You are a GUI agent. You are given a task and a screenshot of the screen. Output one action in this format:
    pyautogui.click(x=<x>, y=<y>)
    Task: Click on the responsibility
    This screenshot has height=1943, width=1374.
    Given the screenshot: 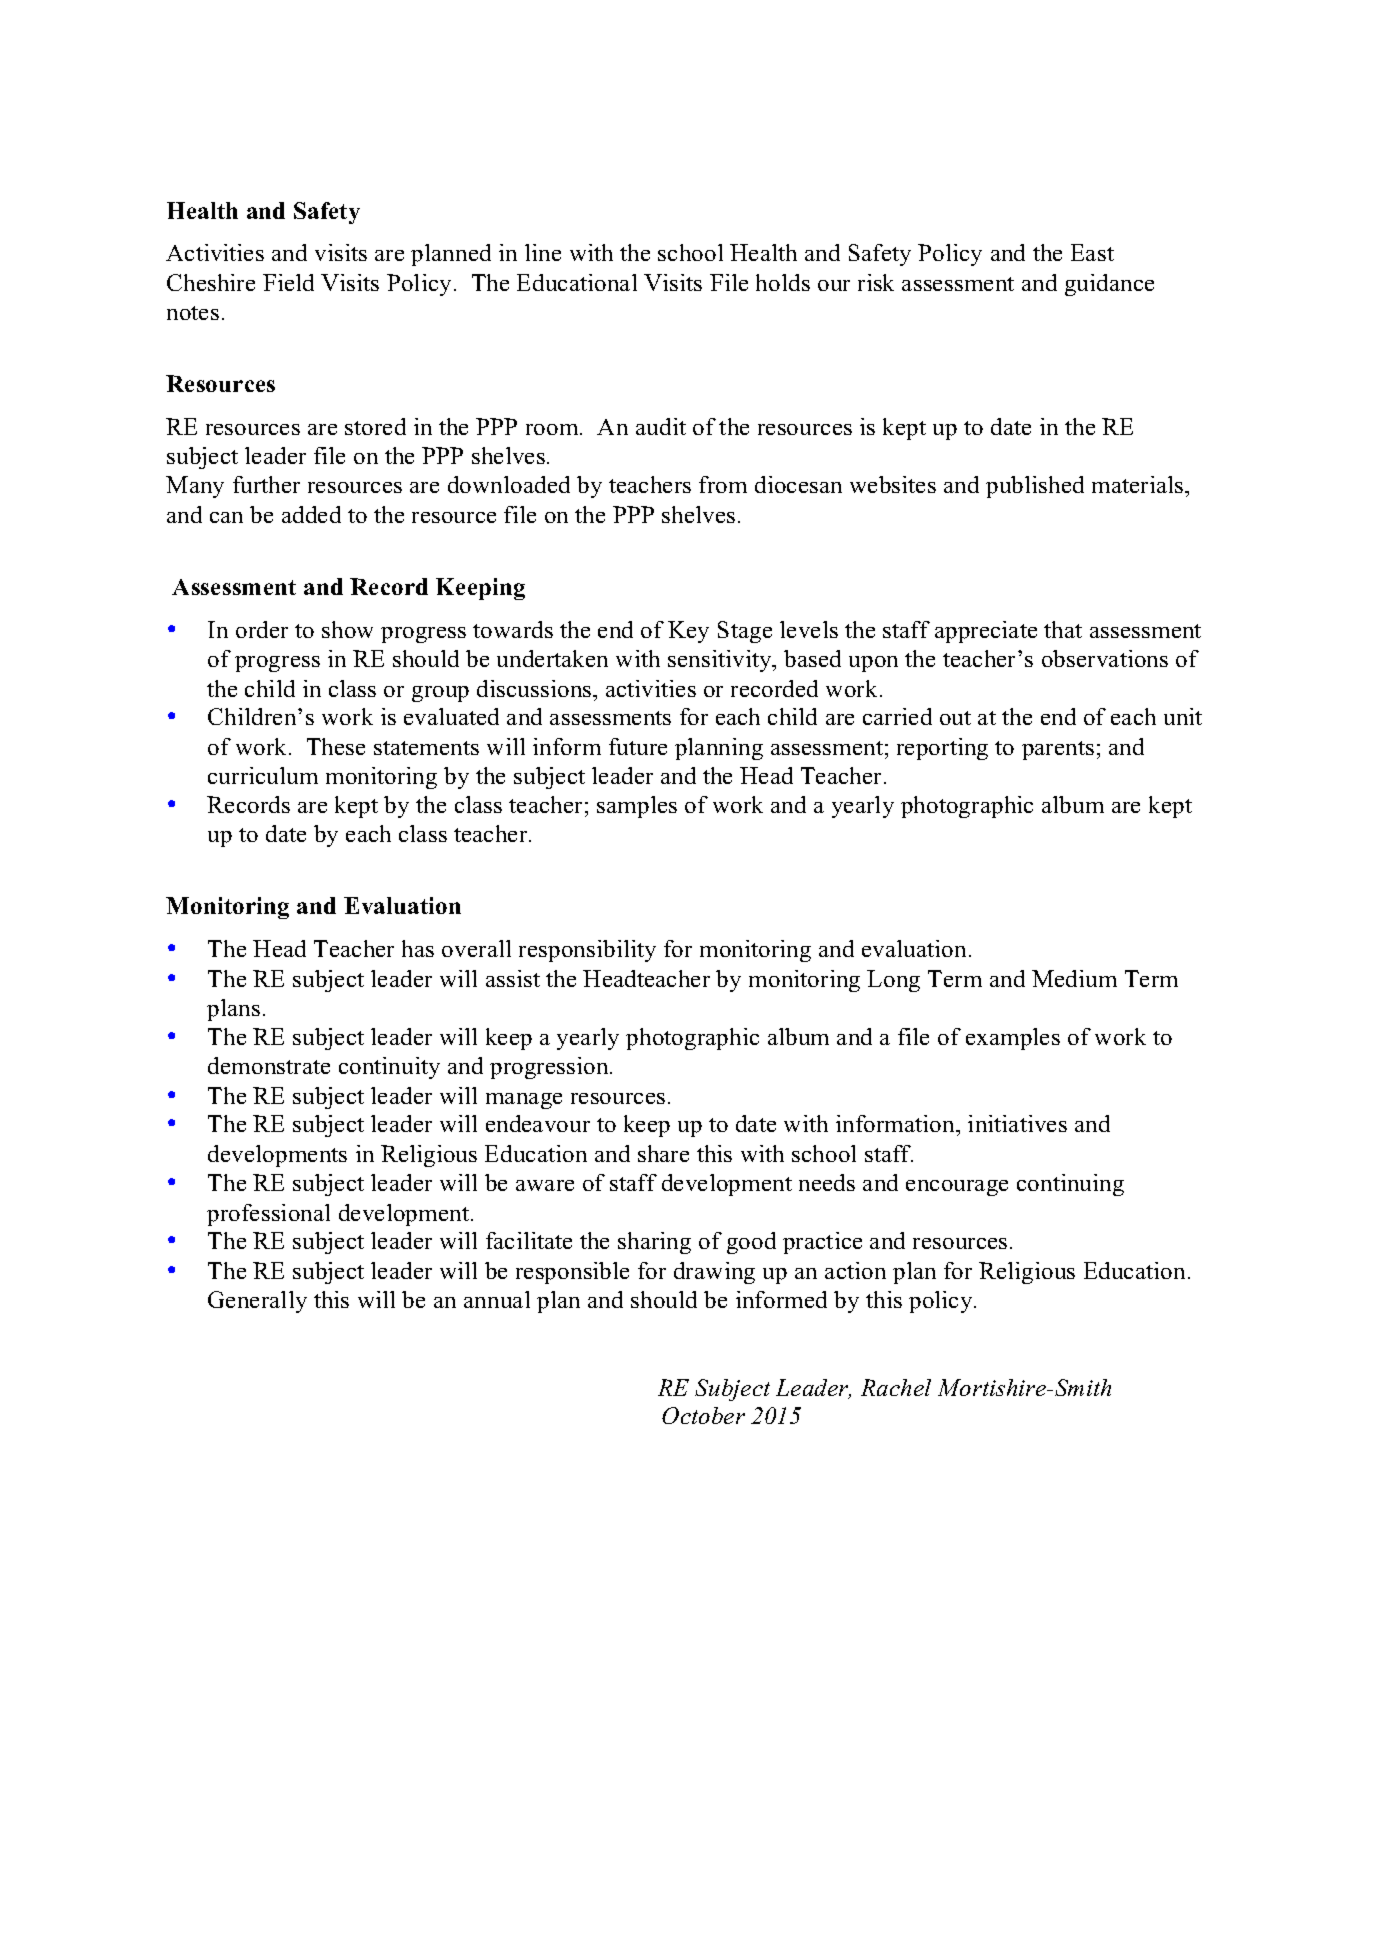 What is the action you would take?
    pyautogui.click(x=587, y=951)
